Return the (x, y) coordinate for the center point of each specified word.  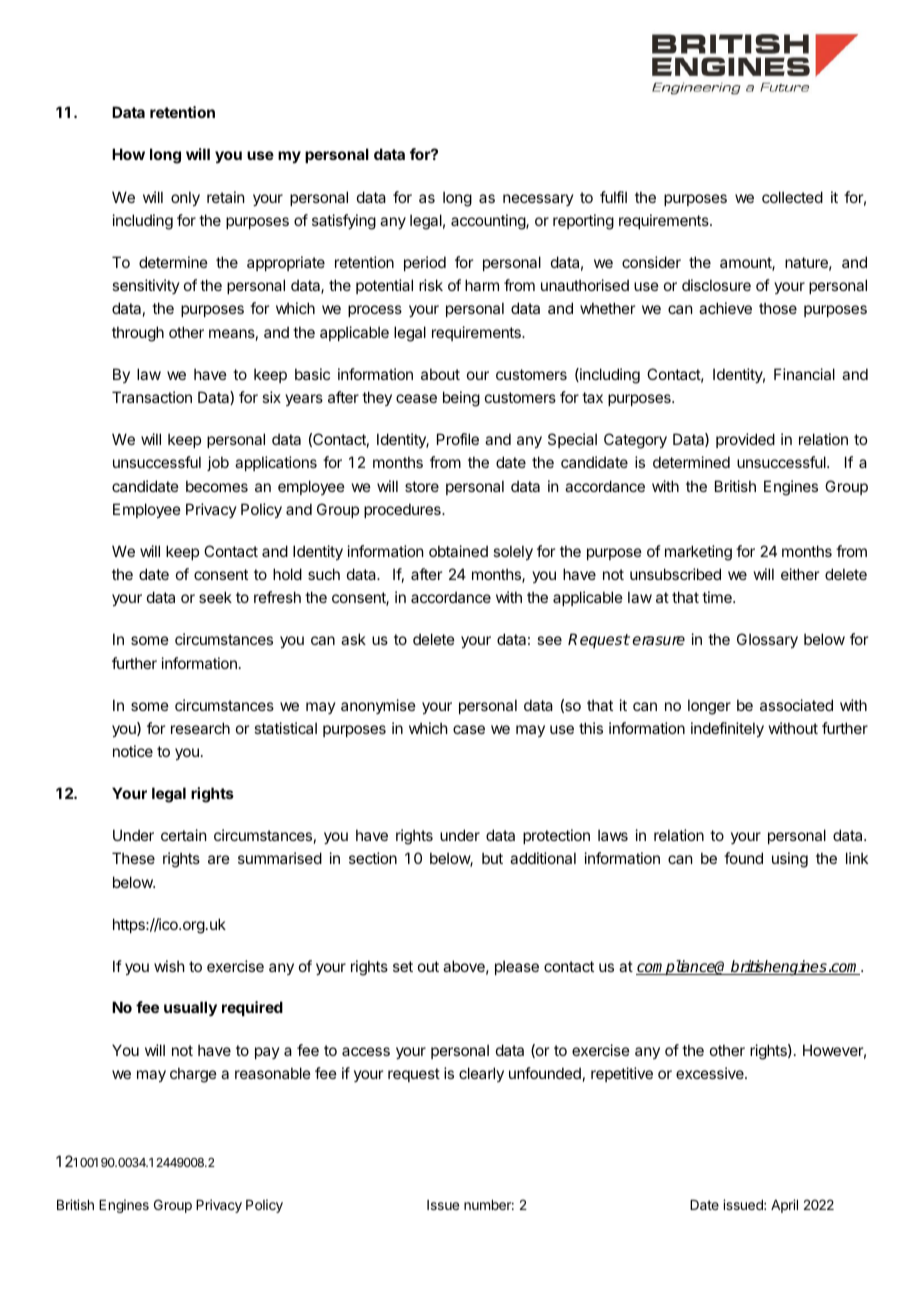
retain (225, 197)
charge (193, 1075)
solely (513, 552)
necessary (538, 200)
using (790, 860)
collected (792, 197)
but (492, 858)
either (800, 574)
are (219, 859)
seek (215, 597)
